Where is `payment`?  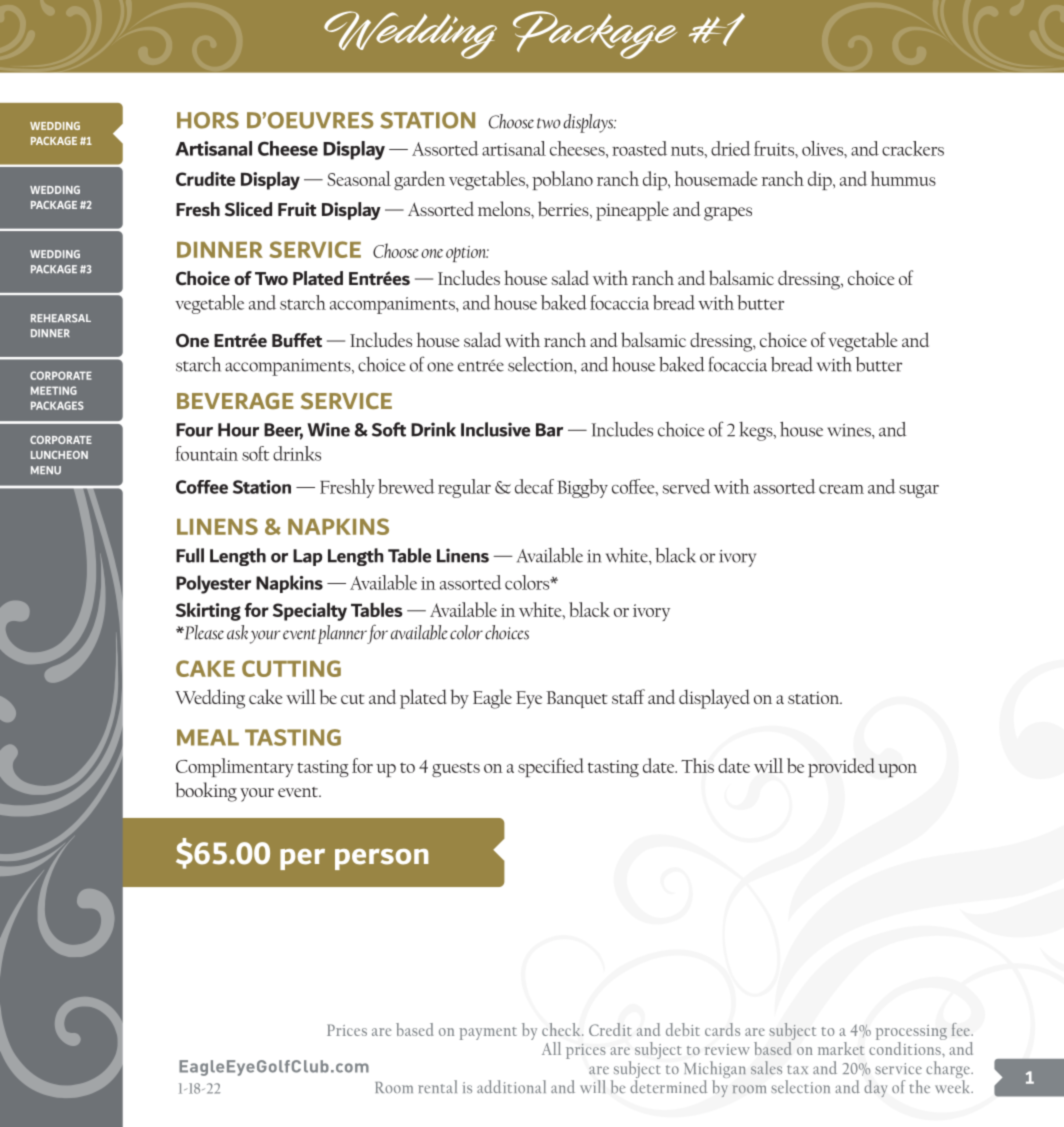 payment is located at coordinates (488, 1033).
